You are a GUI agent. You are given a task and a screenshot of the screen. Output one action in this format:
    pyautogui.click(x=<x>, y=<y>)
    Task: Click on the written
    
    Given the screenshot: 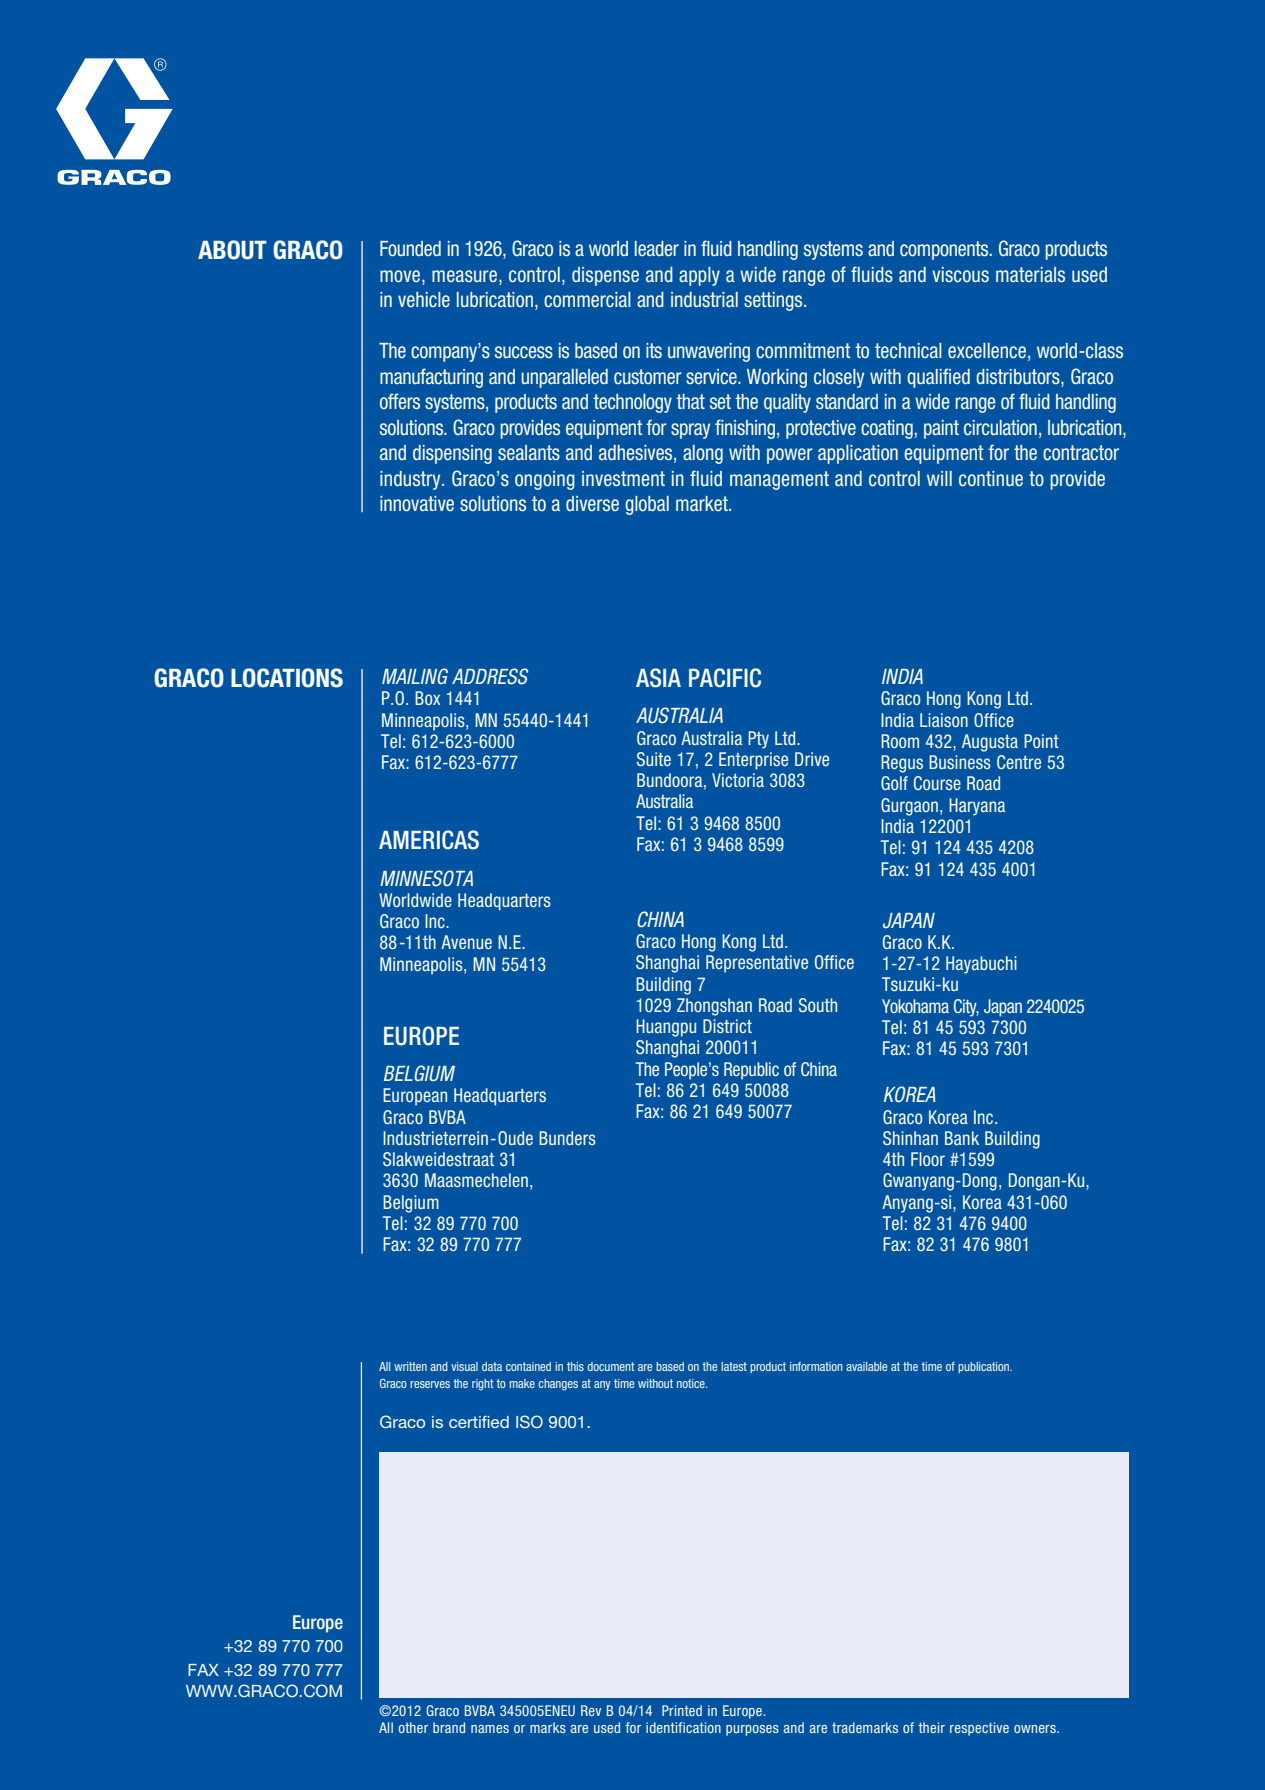 What is the action you would take?
    pyautogui.click(x=410, y=1366)
